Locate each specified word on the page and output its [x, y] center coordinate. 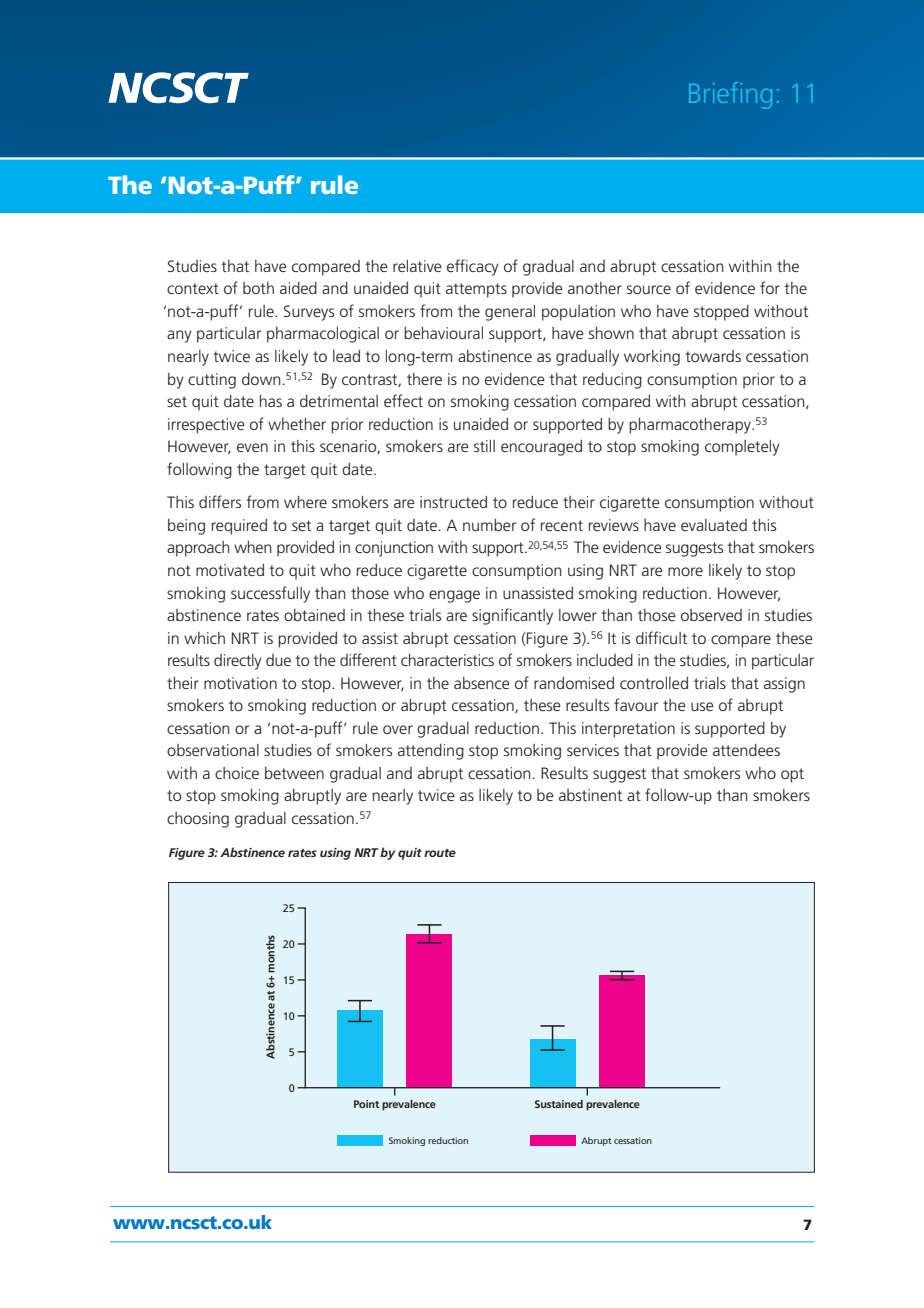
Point [366, 1104]
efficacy [473, 267]
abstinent [590, 795]
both [258, 288]
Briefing [730, 95]
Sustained [559, 1104]
